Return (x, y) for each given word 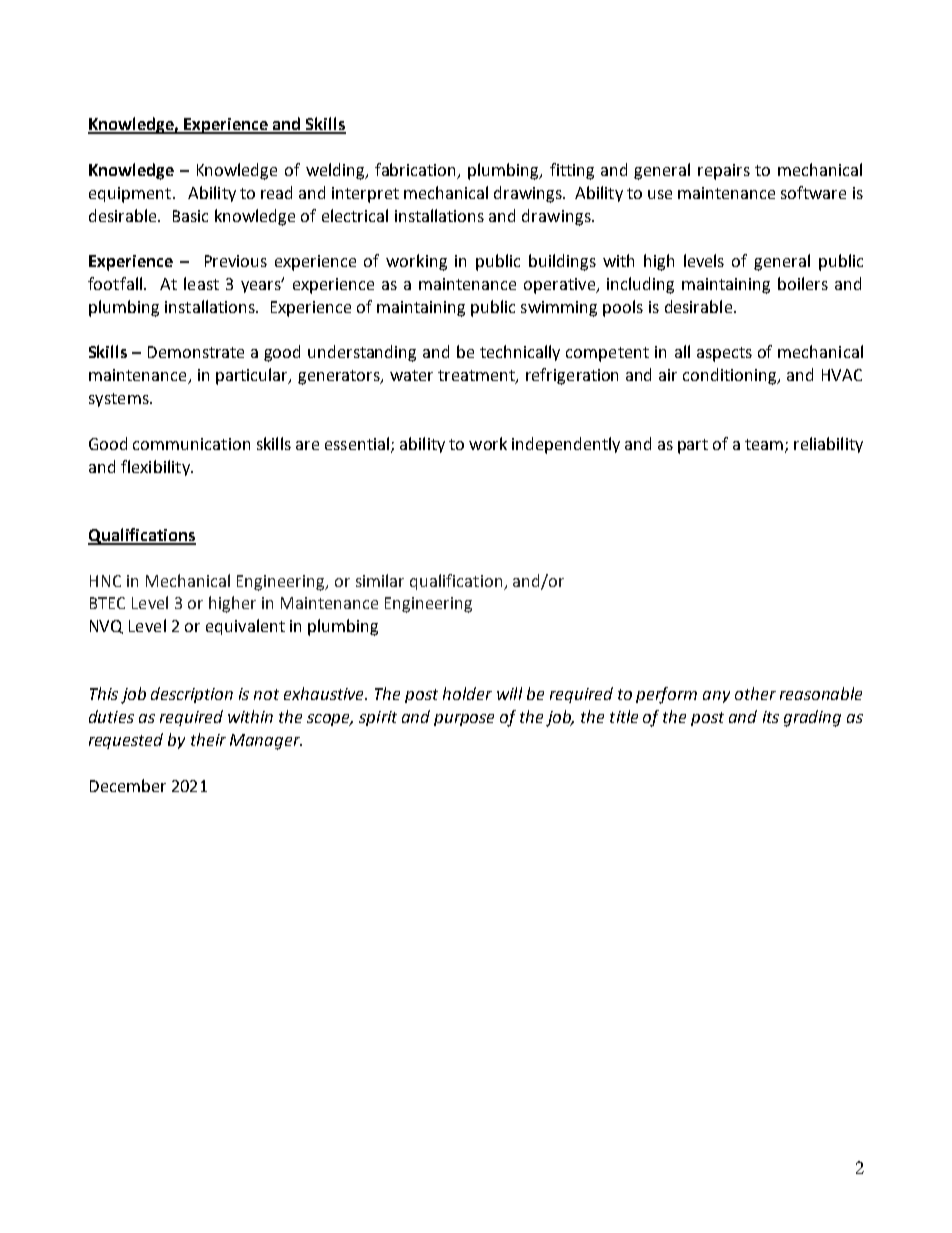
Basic (190, 216)
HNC (105, 581)
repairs (724, 172)
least (201, 283)
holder (467, 693)
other (755, 693)
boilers (803, 283)
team (765, 445)
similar (380, 580)
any (716, 697)
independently (566, 445)
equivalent (245, 627)
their (208, 739)
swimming (559, 309)
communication (191, 444)
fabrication (417, 171)
